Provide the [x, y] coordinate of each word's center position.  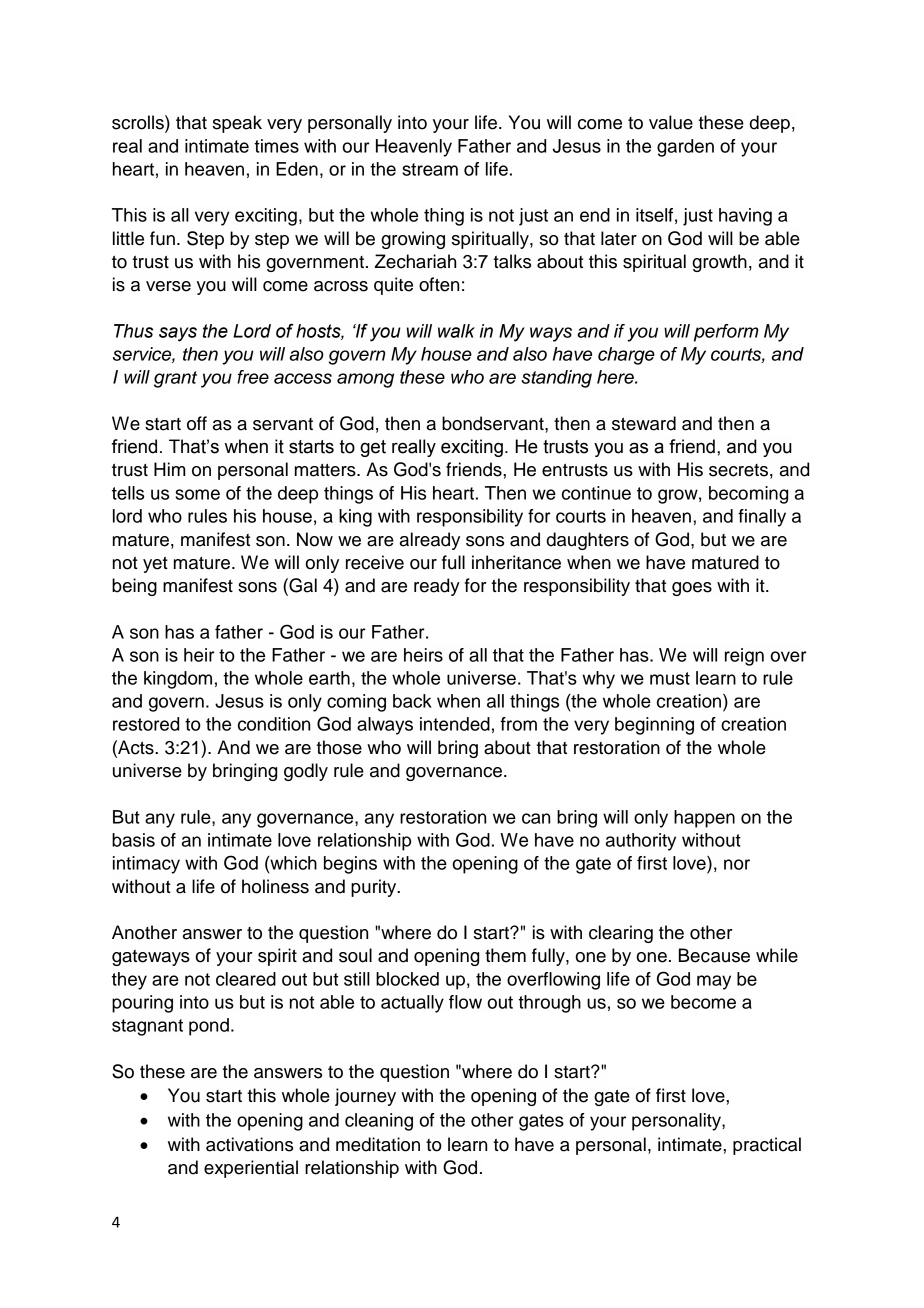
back [412, 701]
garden [685, 148]
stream [430, 169]
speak [237, 124]
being [134, 587]
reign [744, 657]
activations [249, 1144]
